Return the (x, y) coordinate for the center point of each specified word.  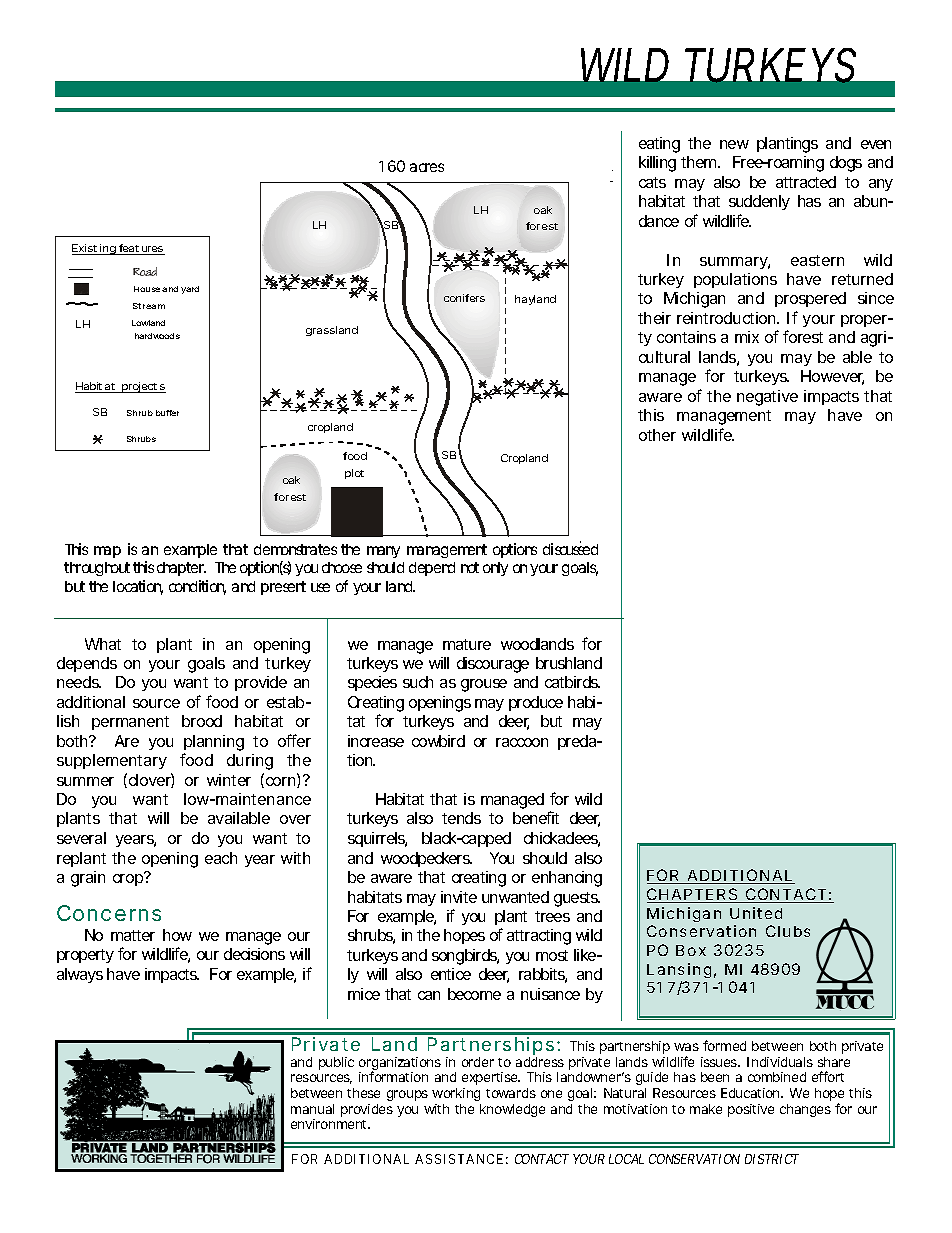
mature (467, 644)
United (756, 913)
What (103, 644)
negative (767, 398)
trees (552, 916)
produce (536, 703)
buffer (167, 413)
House (147, 289)
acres (427, 167)
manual (312, 1109)
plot (354, 474)
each (221, 858)
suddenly (759, 202)
